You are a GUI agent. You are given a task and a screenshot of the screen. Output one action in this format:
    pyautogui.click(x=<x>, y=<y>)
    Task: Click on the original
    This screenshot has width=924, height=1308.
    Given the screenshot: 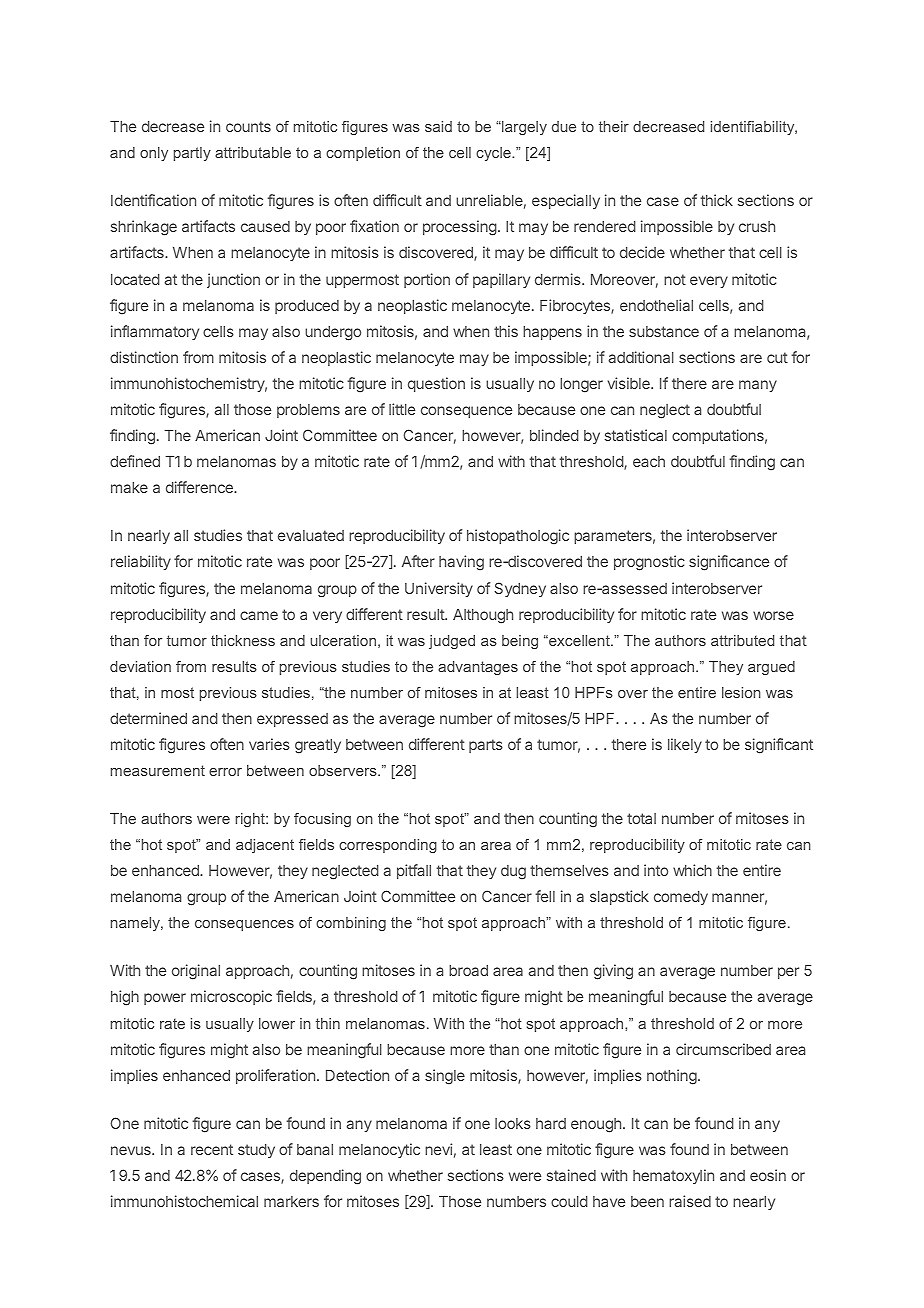 What is the action you would take?
    pyautogui.click(x=196, y=972)
